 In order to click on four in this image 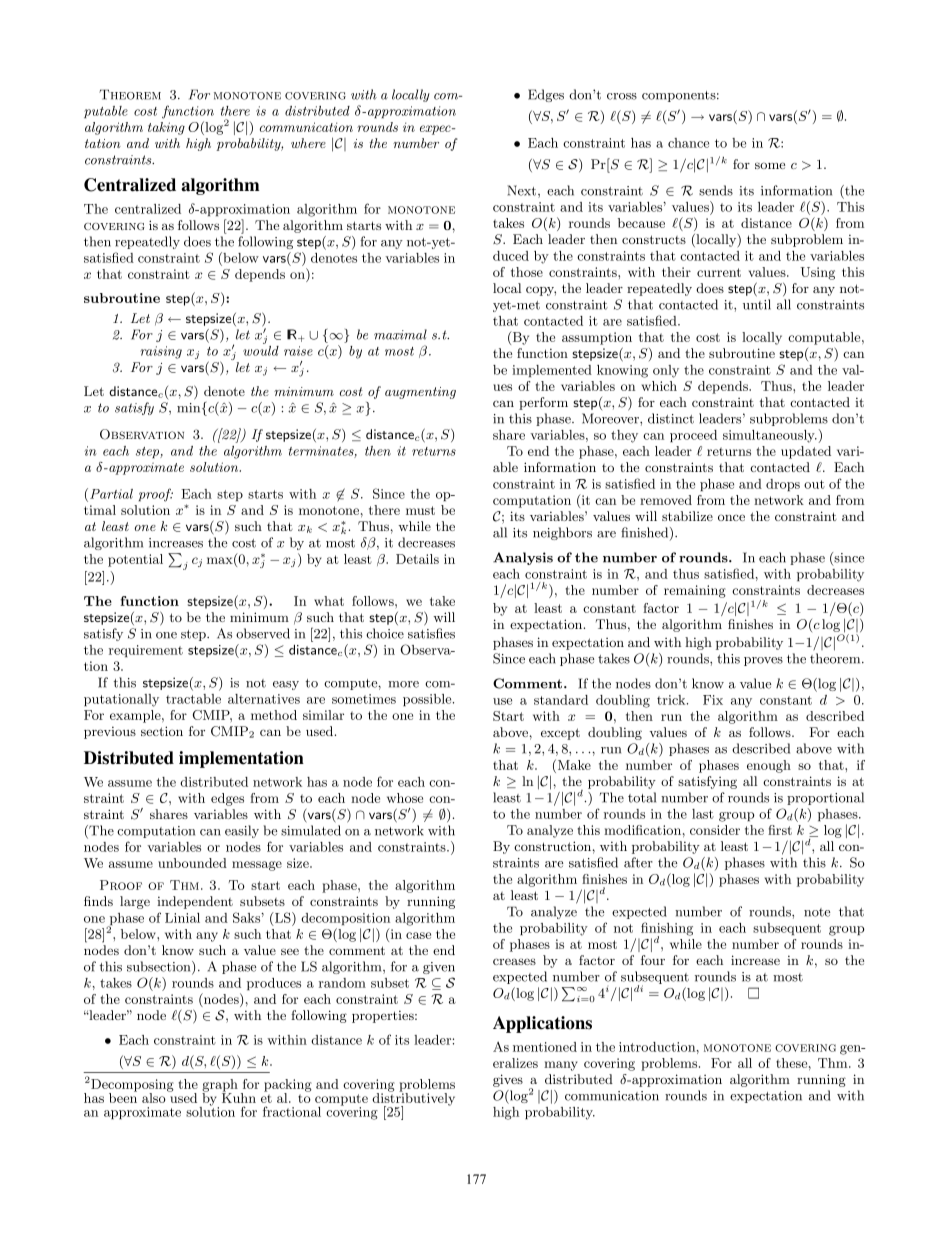, I will do `click(653, 960)`.
